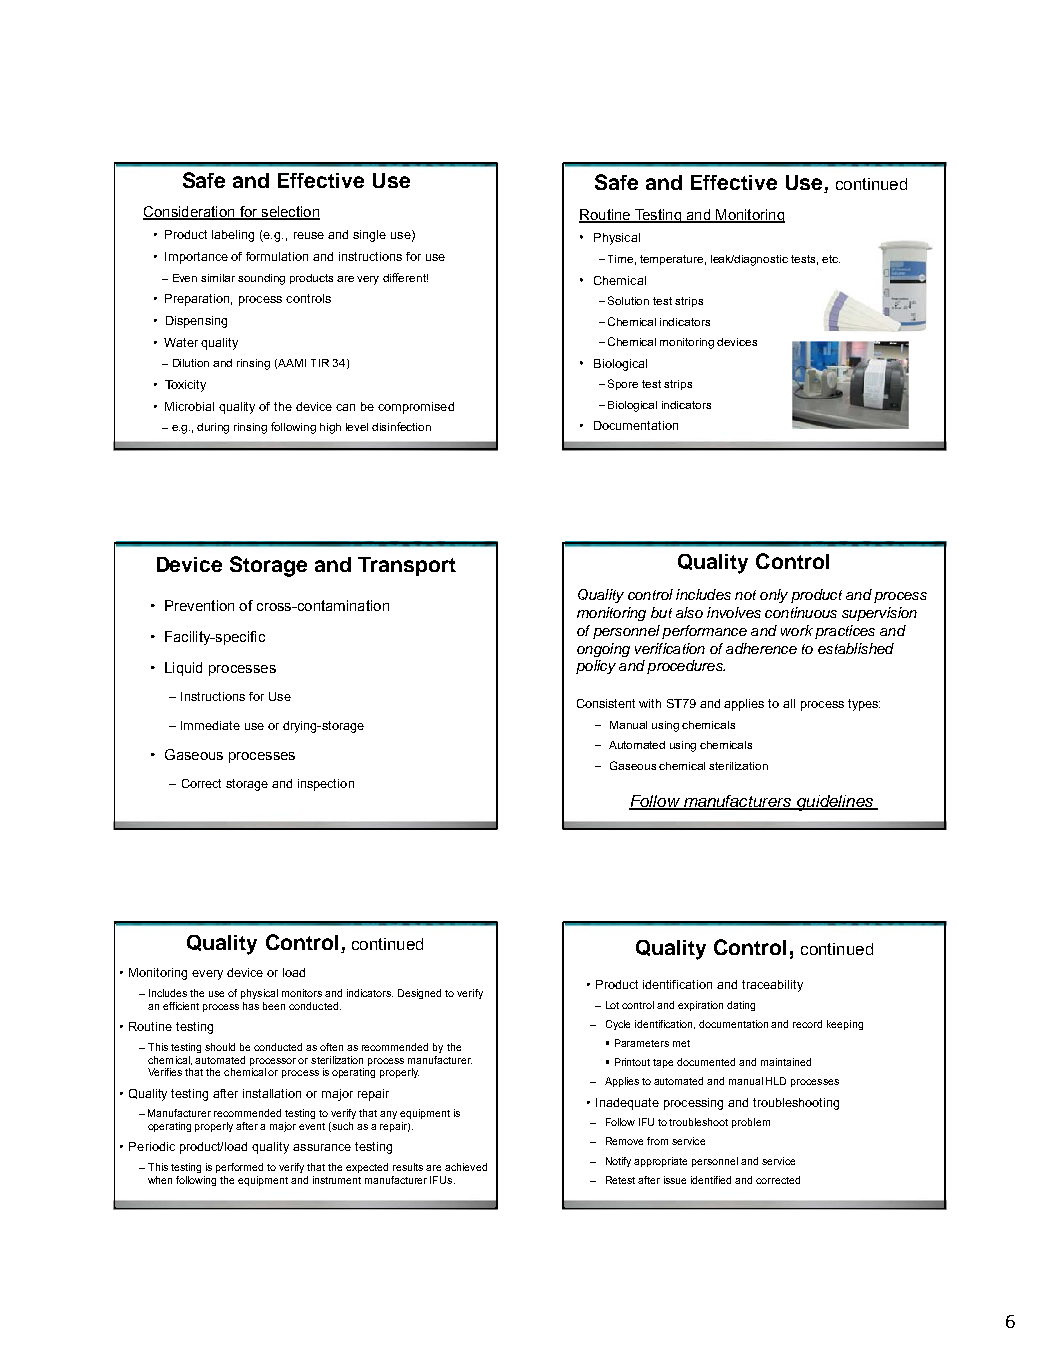 Image resolution: width=1060 pixels, height=1372 pixels. What do you see at coordinates (835, 803) in the screenshot?
I see `guidelines` at bounding box center [835, 803].
